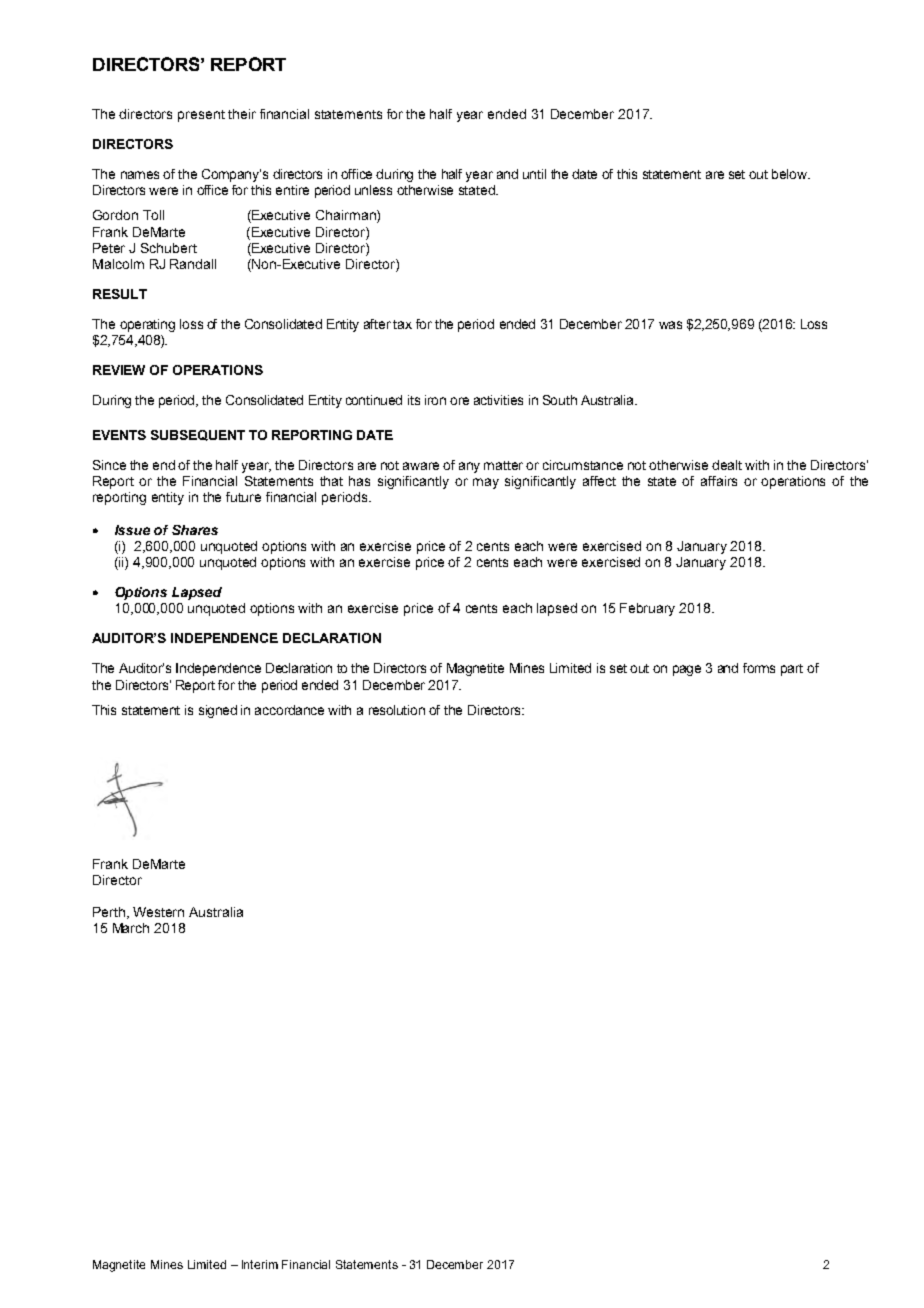 The height and width of the image is (1308, 924). I want to click on forms, so click(759, 668).
